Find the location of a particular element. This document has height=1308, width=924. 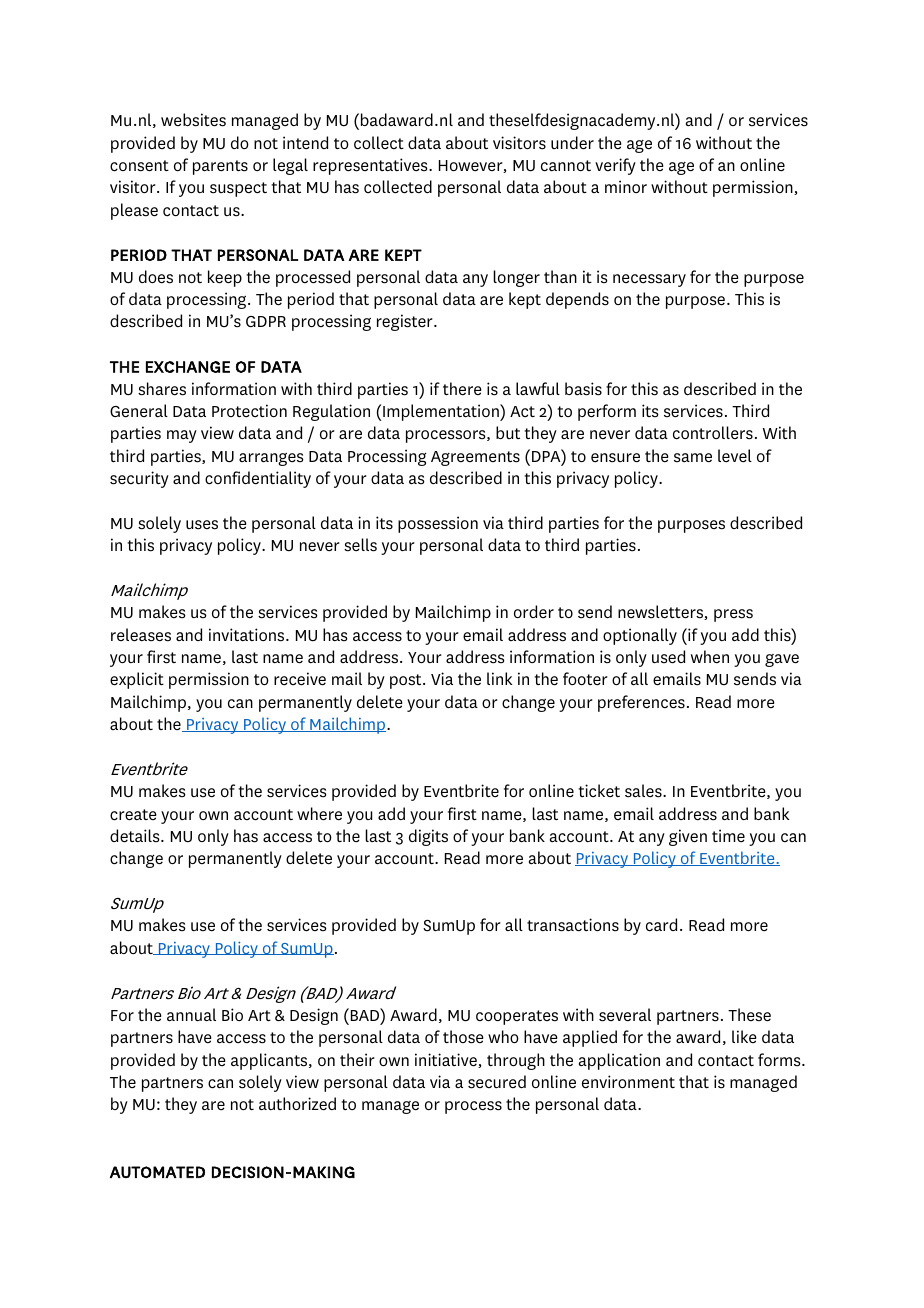

create is located at coordinates (133, 815).
